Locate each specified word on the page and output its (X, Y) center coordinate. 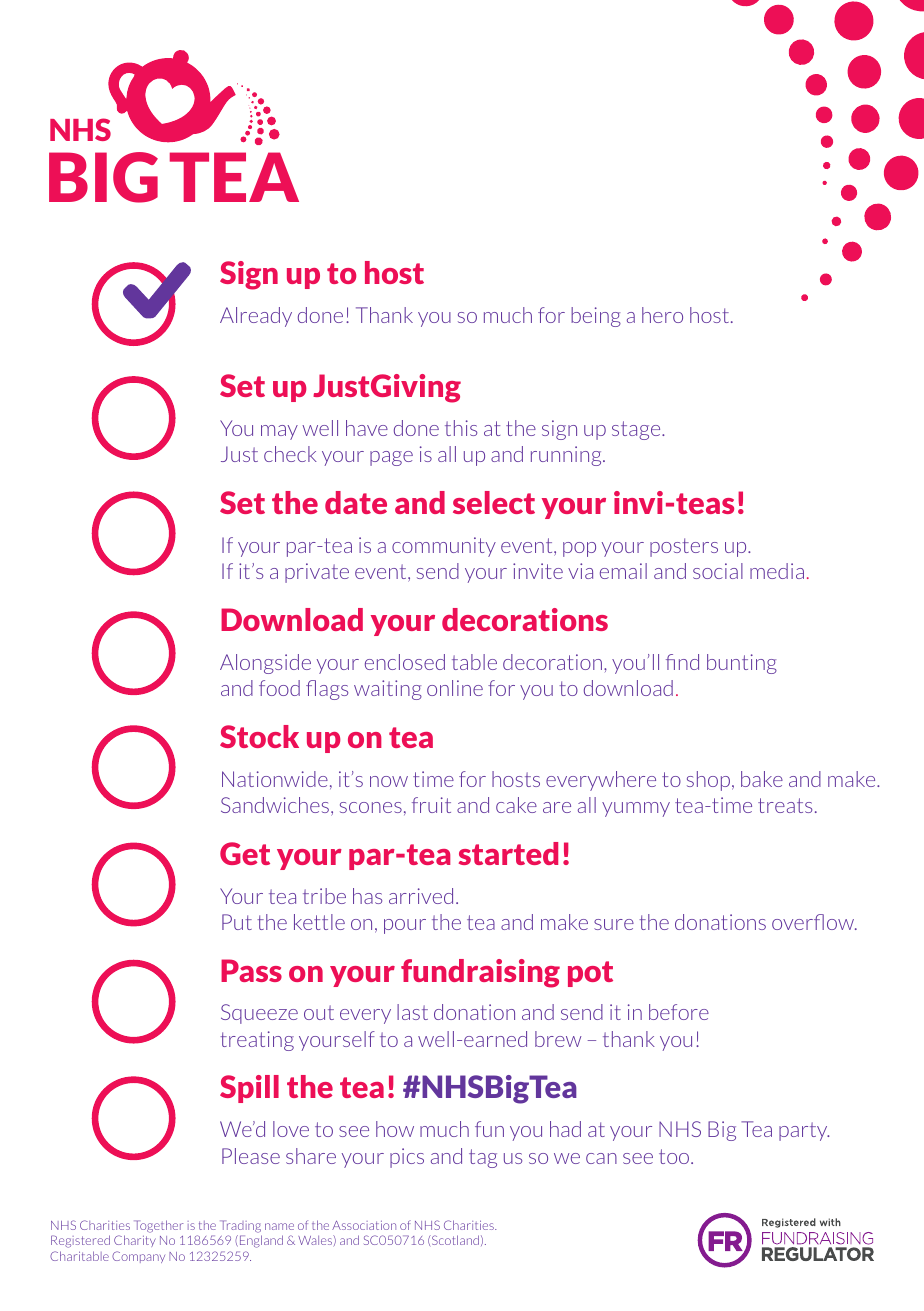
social (718, 571)
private (317, 573)
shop (708, 781)
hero (662, 315)
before (679, 1012)
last (412, 1012)
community (444, 547)
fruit (431, 805)
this (461, 428)
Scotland (454, 1240)
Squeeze (259, 1014)
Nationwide (275, 779)
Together (158, 1226)
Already (256, 317)
